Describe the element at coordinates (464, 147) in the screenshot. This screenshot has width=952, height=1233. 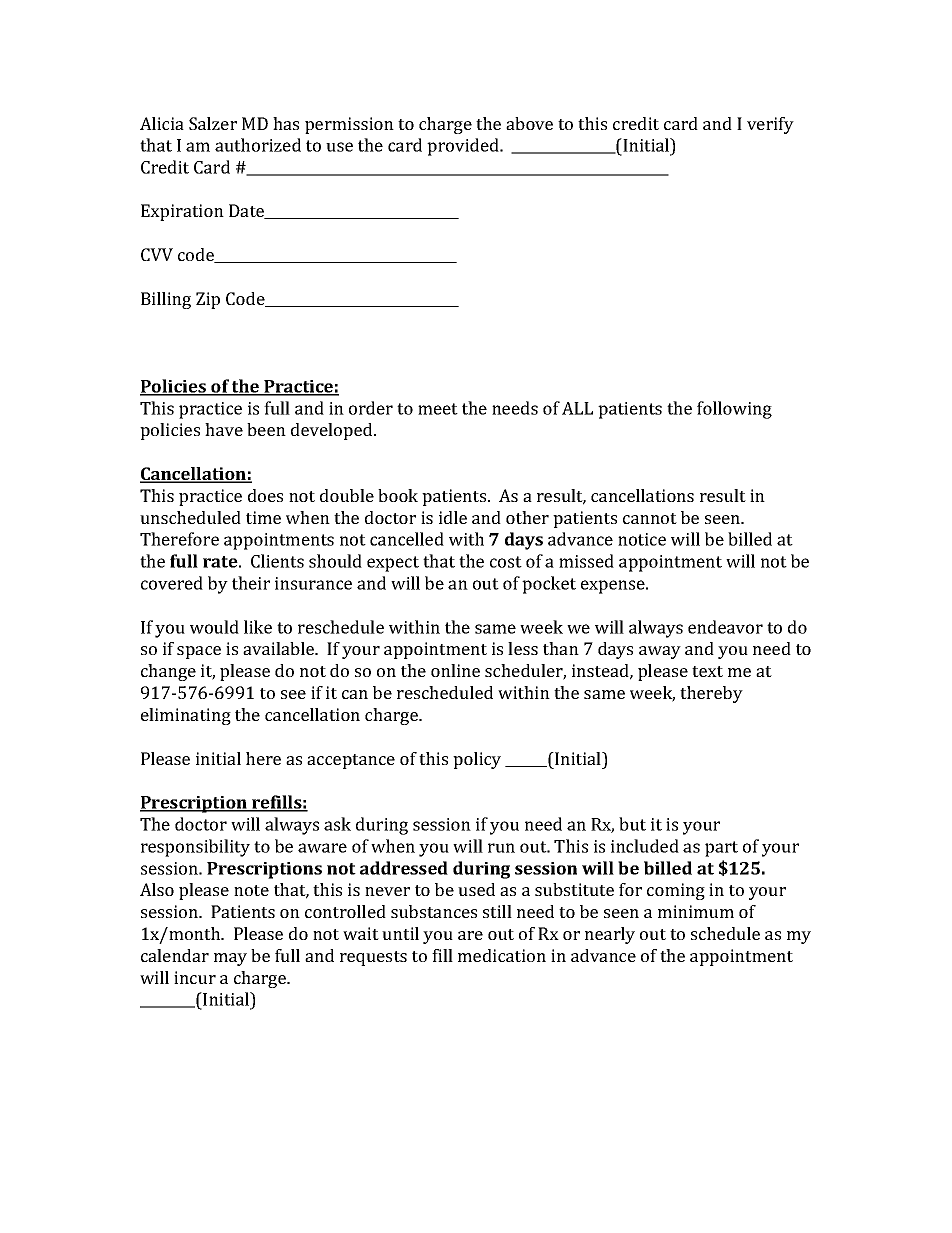
I see `provided` at that location.
